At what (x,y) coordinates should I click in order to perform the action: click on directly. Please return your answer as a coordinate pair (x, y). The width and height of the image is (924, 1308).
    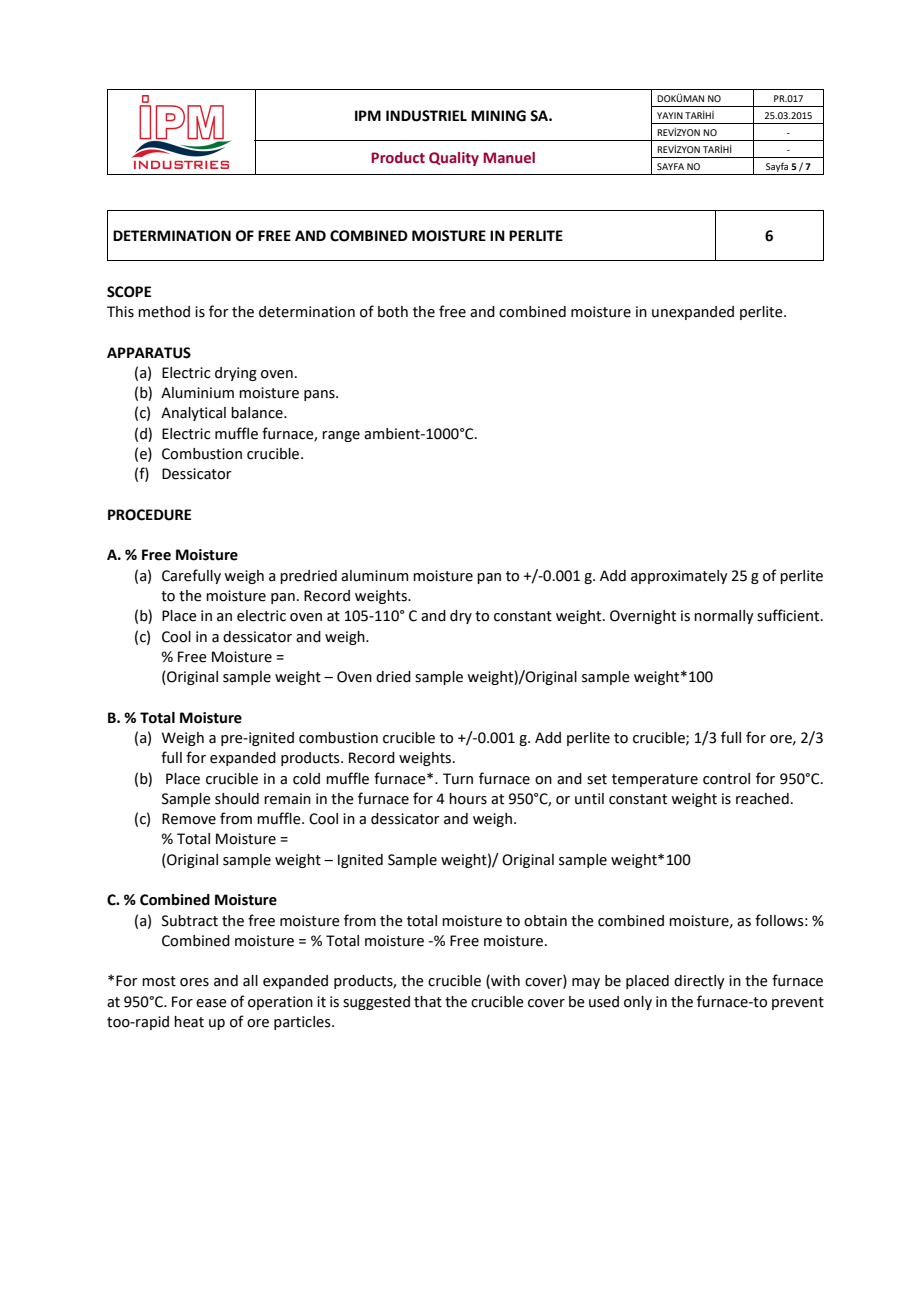
    Looking at the image, I should click on (699, 982).
